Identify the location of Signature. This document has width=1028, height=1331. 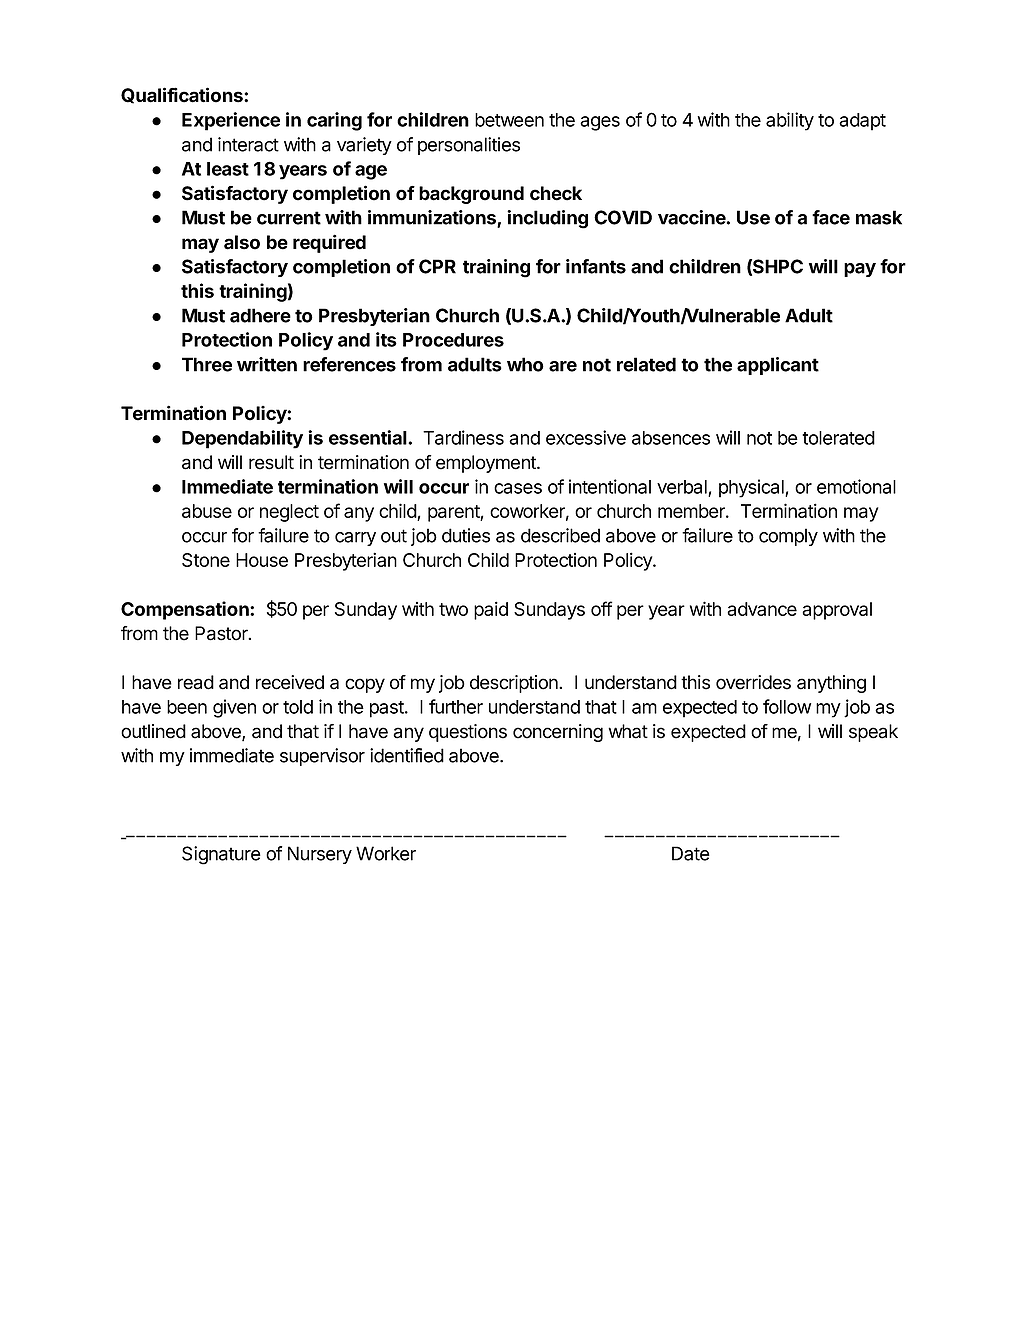
(221, 855).
